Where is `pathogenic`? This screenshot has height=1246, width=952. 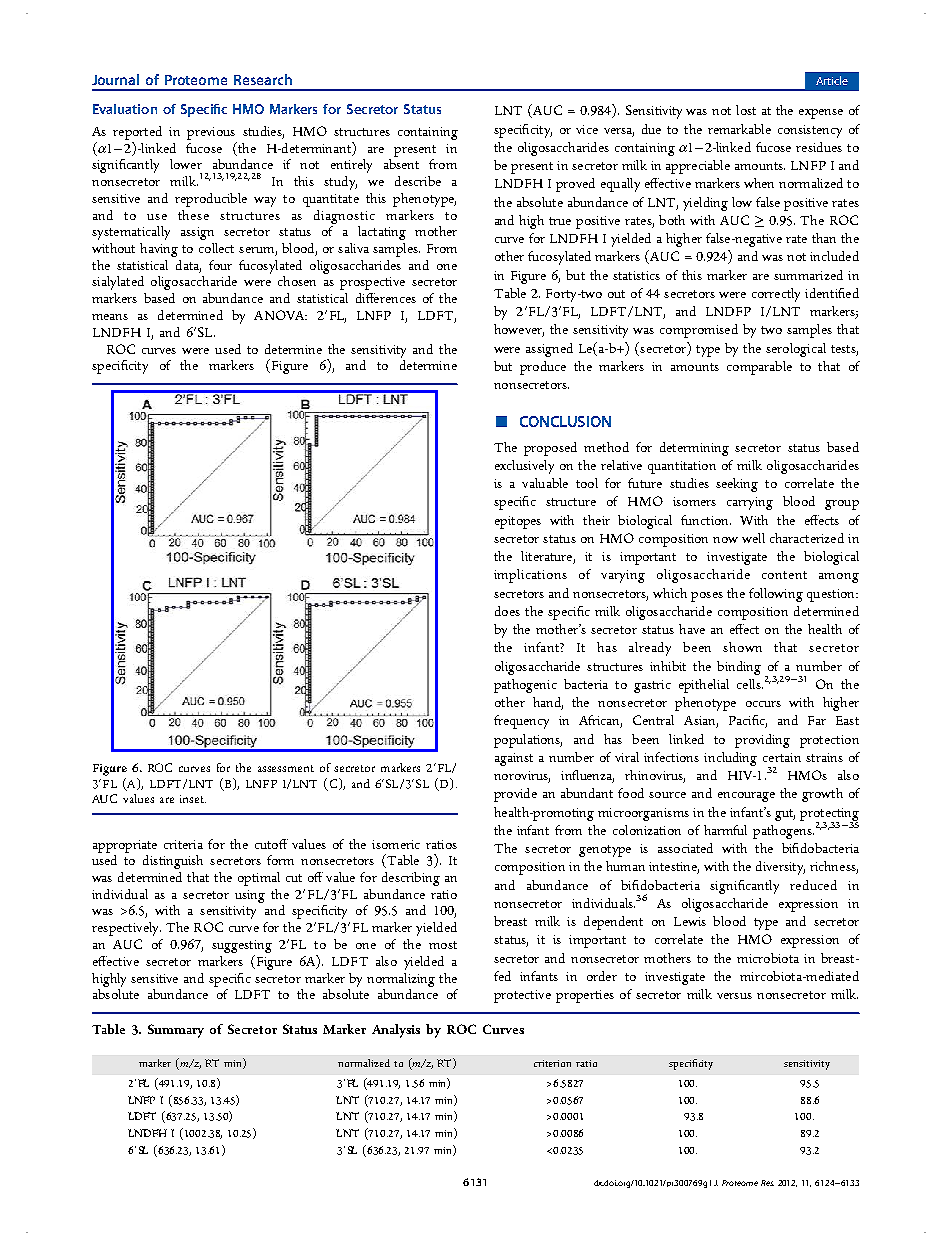
pathogenic is located at coordinates (525, 686).
